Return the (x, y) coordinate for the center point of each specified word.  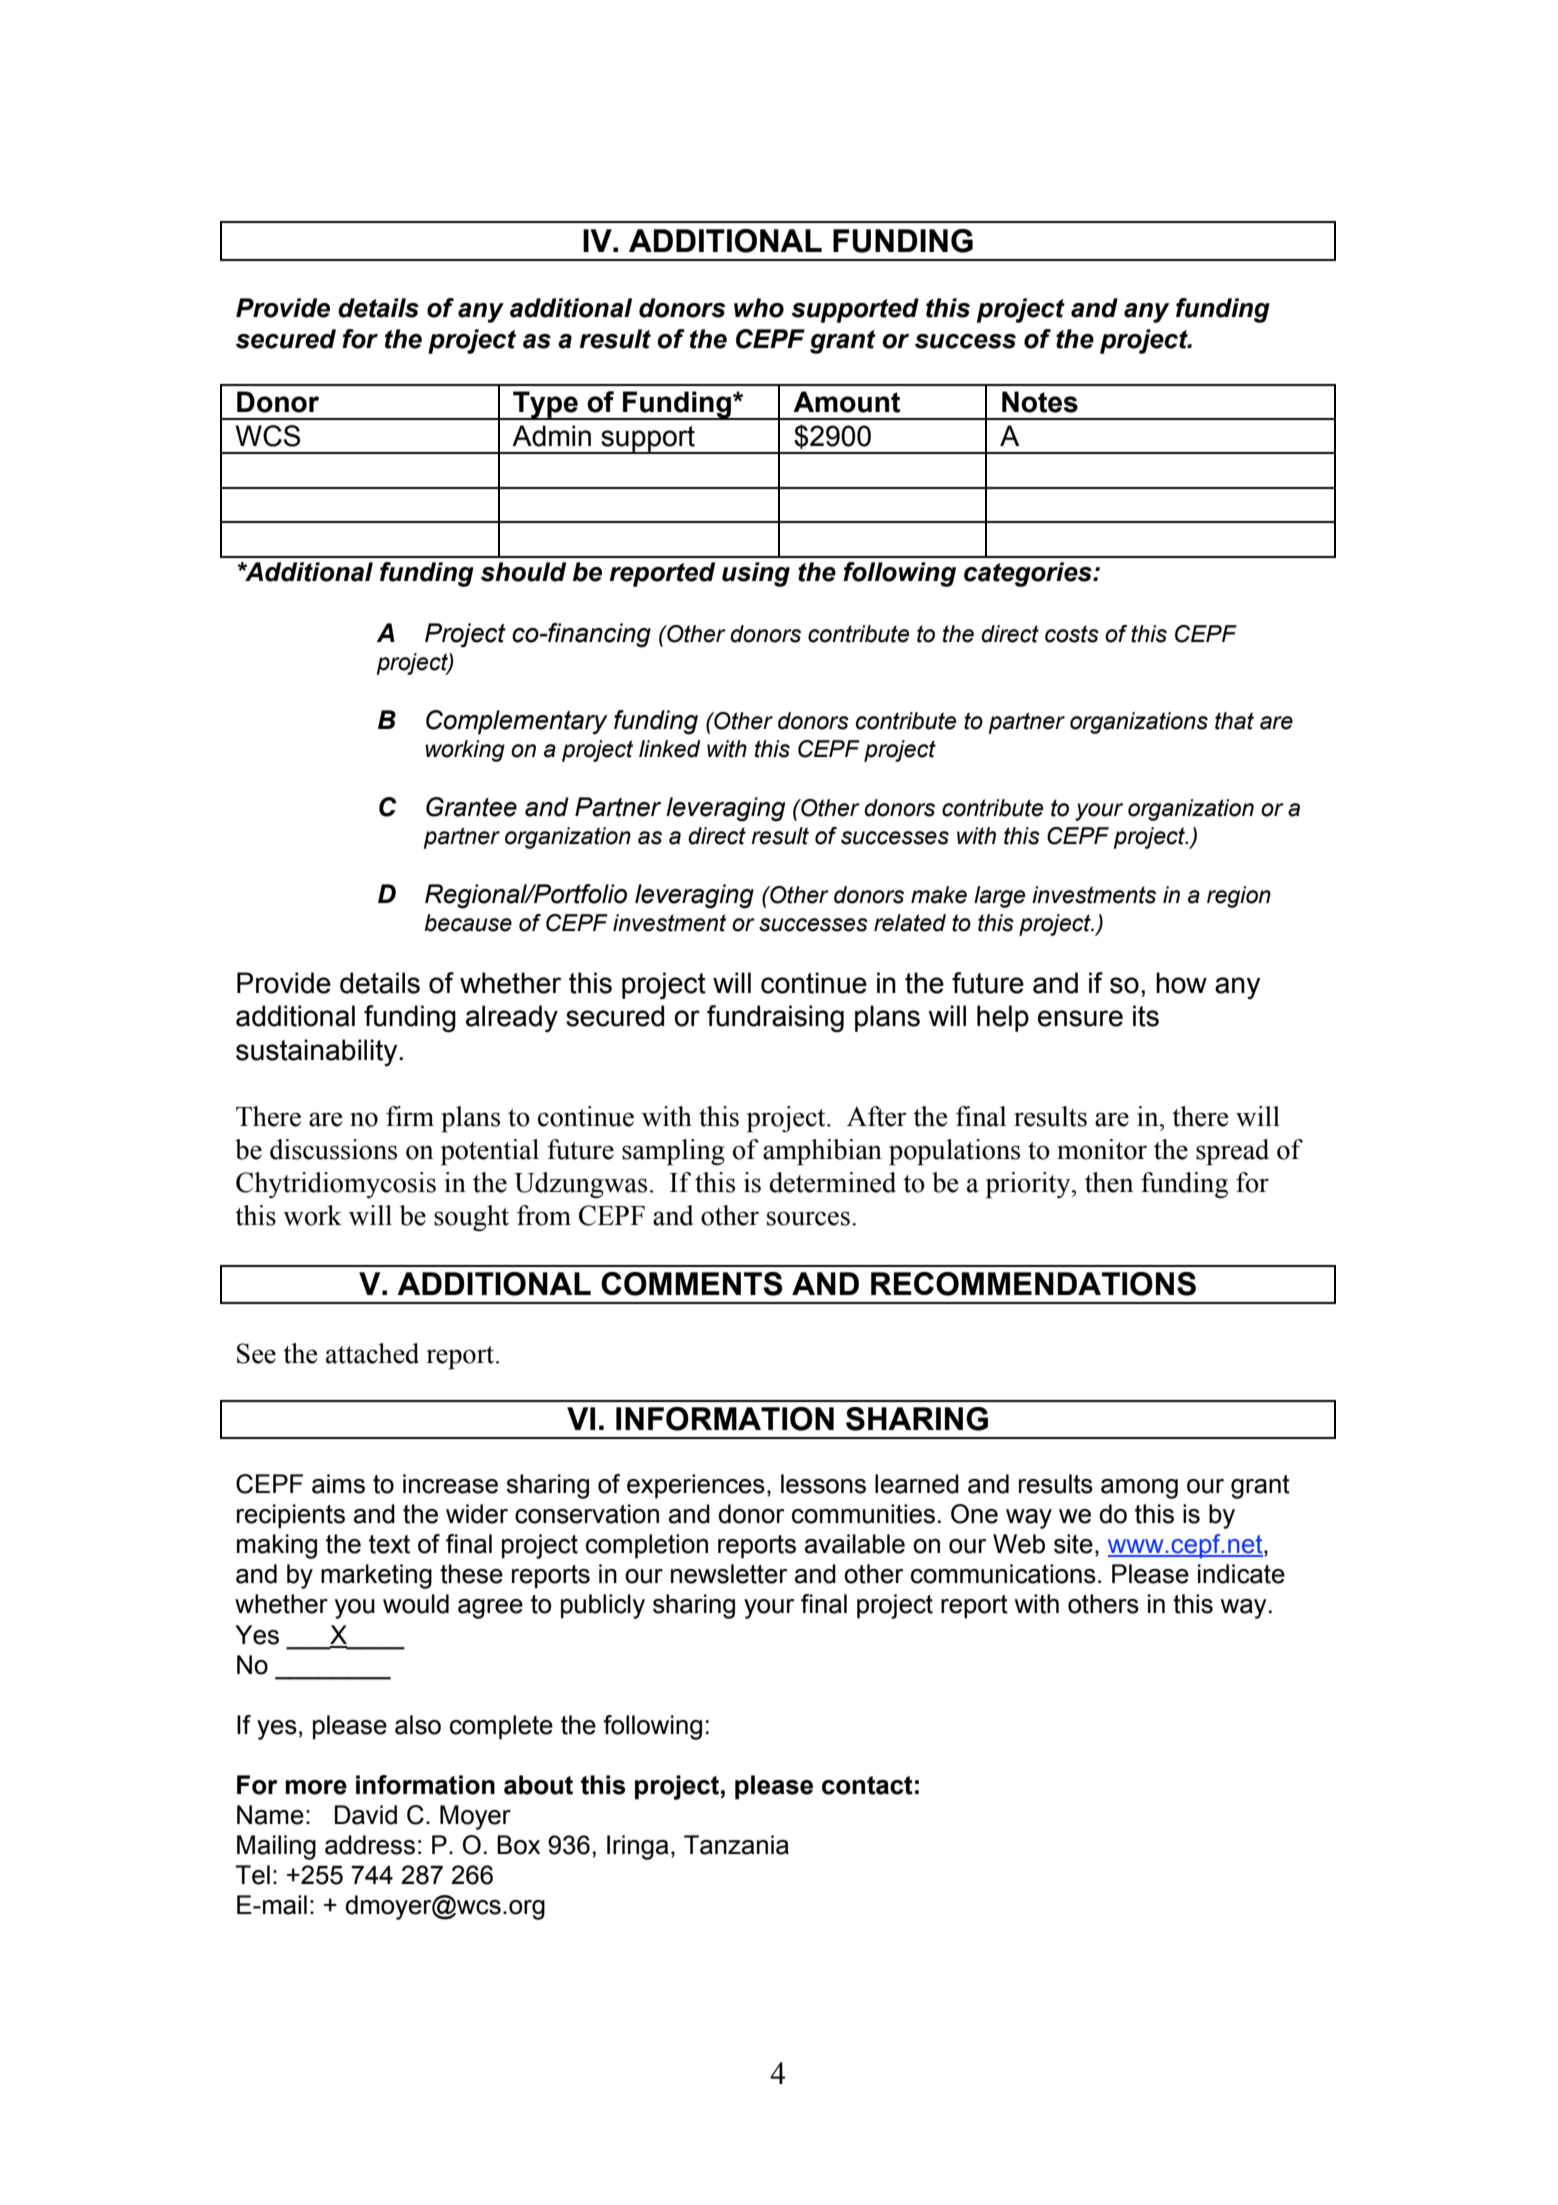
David (366, 1815)
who (759, 308)
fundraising (775, 1018)
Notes (1040, 402)
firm (410, 1116)
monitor (1102, 1149)
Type (545, 405)
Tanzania (736, 1845)
